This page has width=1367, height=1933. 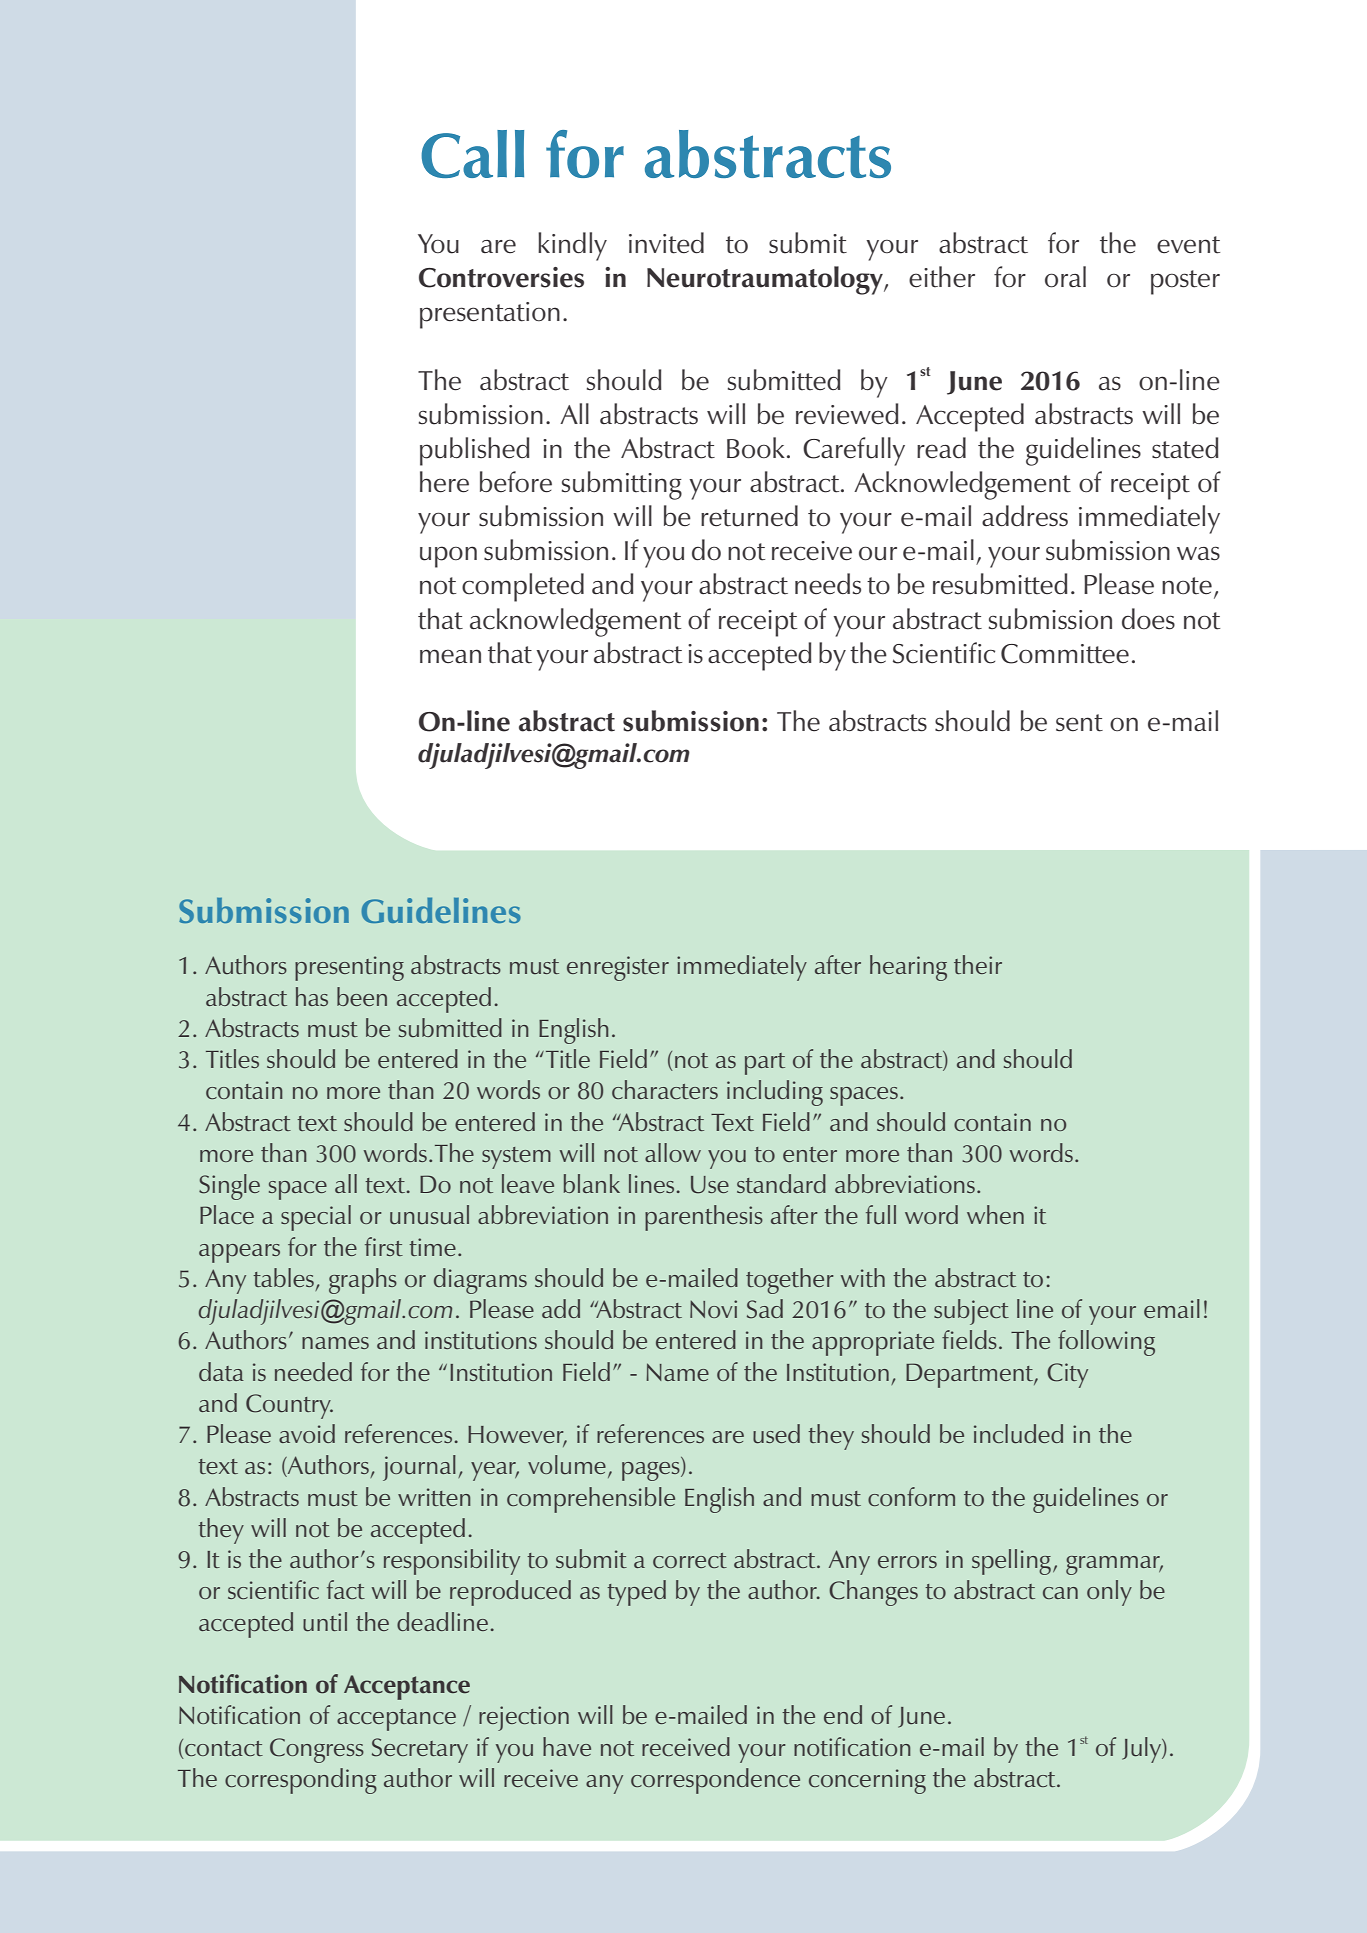 I want to click on Call, so click(x=472, y=154).
